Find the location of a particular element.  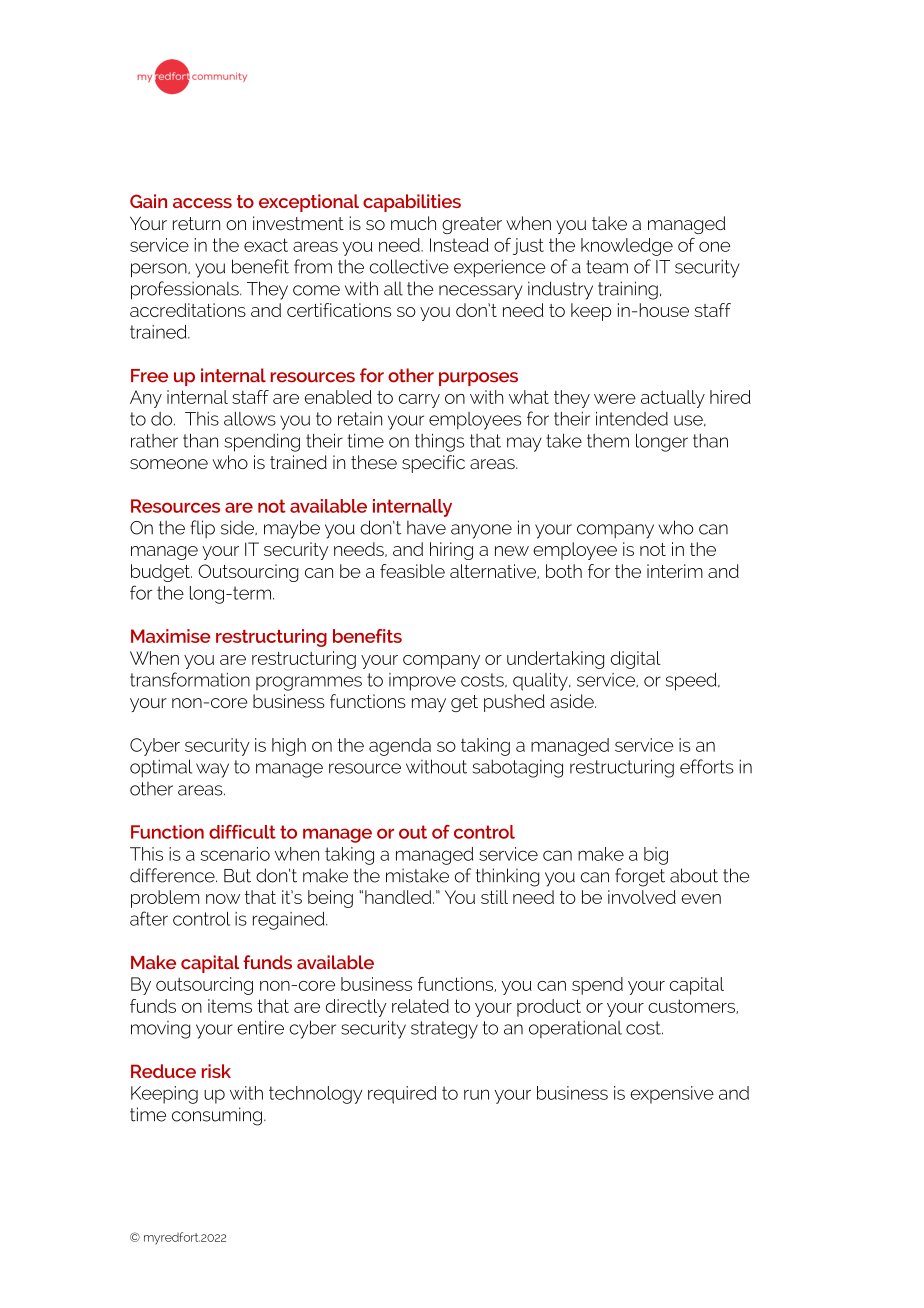

Instead is located at coordinates (459, 245).
